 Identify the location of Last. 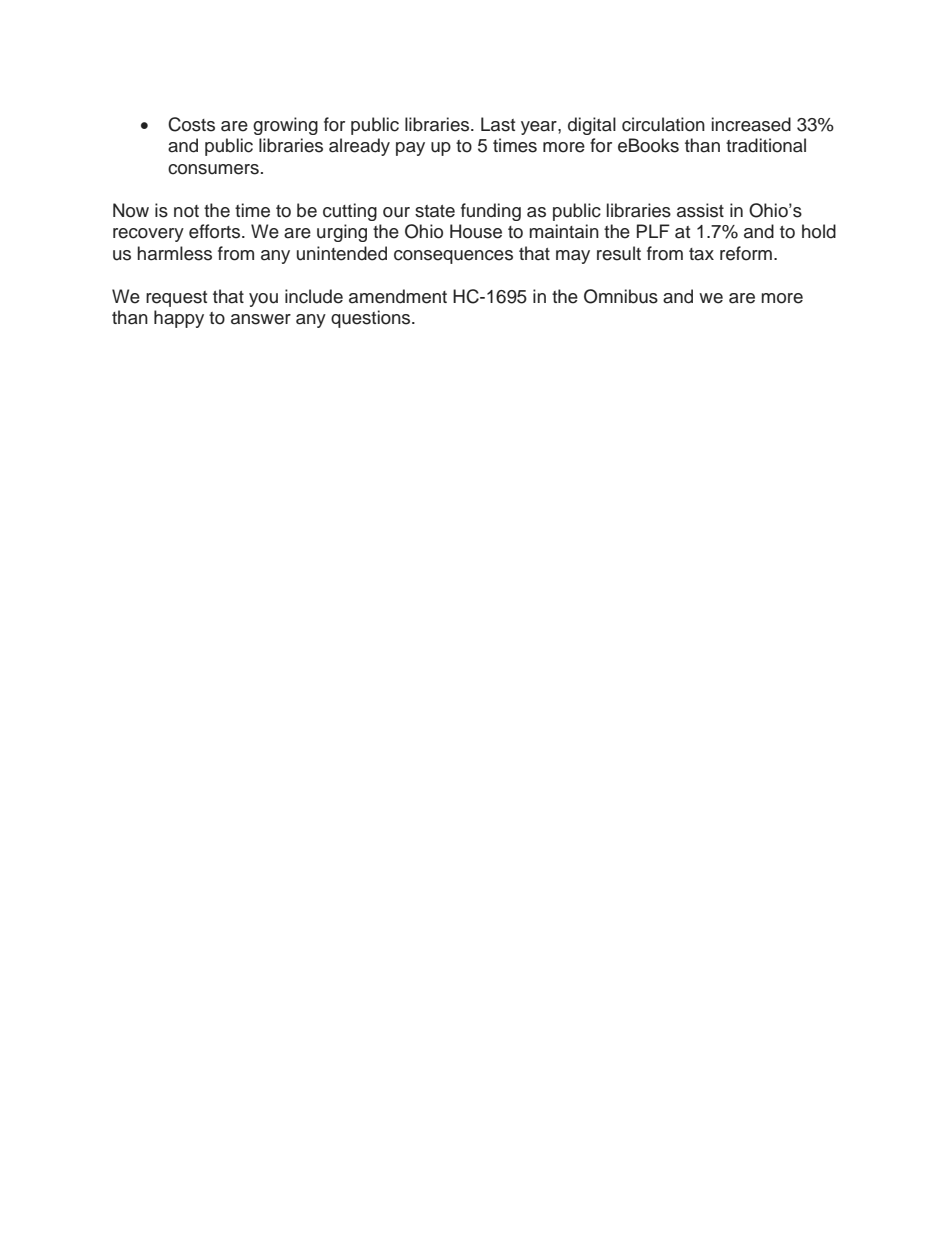
(498, 124).
